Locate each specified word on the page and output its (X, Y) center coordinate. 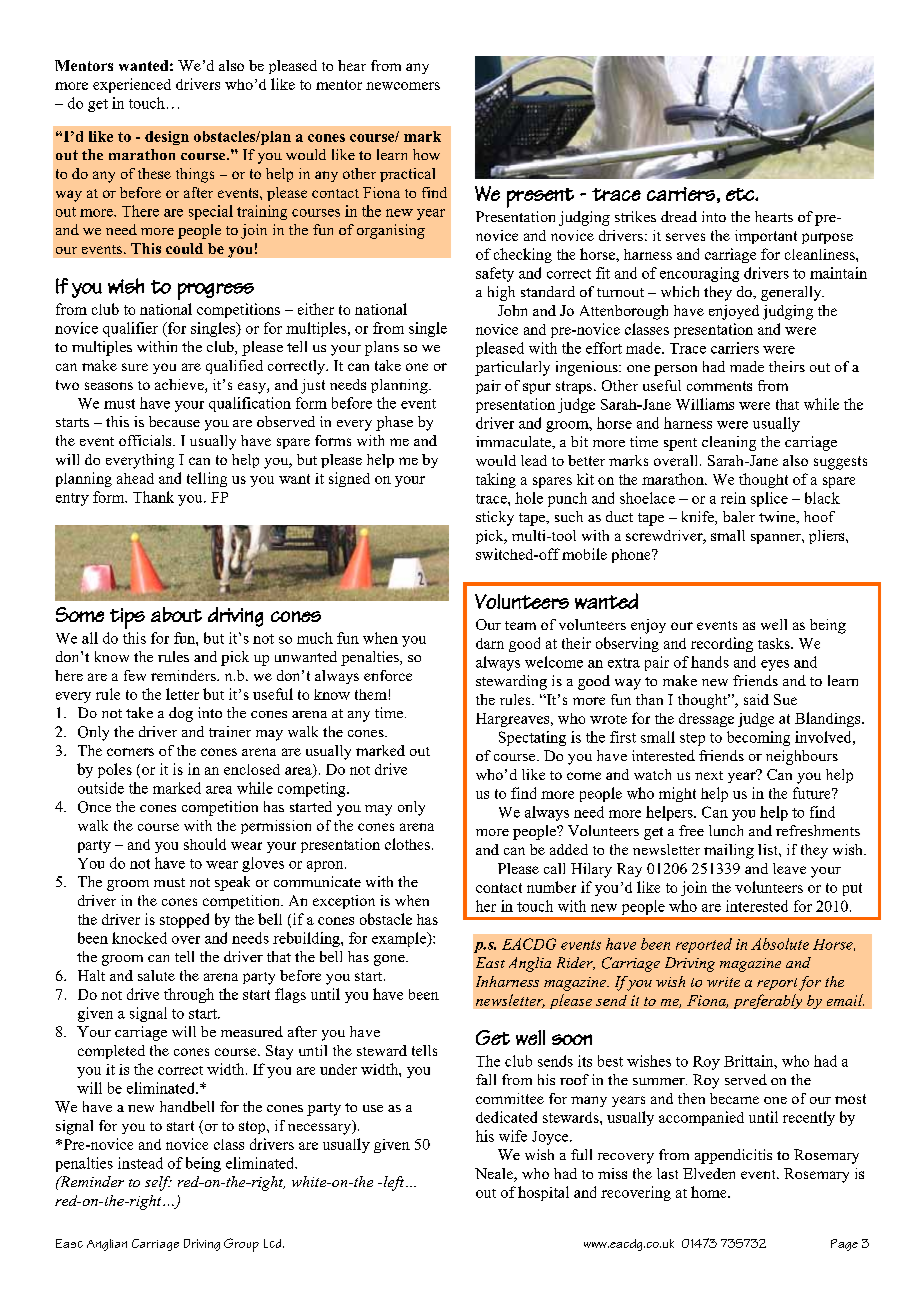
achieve (180, 386)
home (710, 1192)
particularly (512, 368)
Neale (495, 1175)
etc (741, 194)
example (400, 939)
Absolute (780, 944)
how (426, 154)
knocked (139, 938)
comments (719, 386)
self (158, 1183)
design (167, 138)
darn (490, 643)
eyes (775, 665)
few (135, 675)
